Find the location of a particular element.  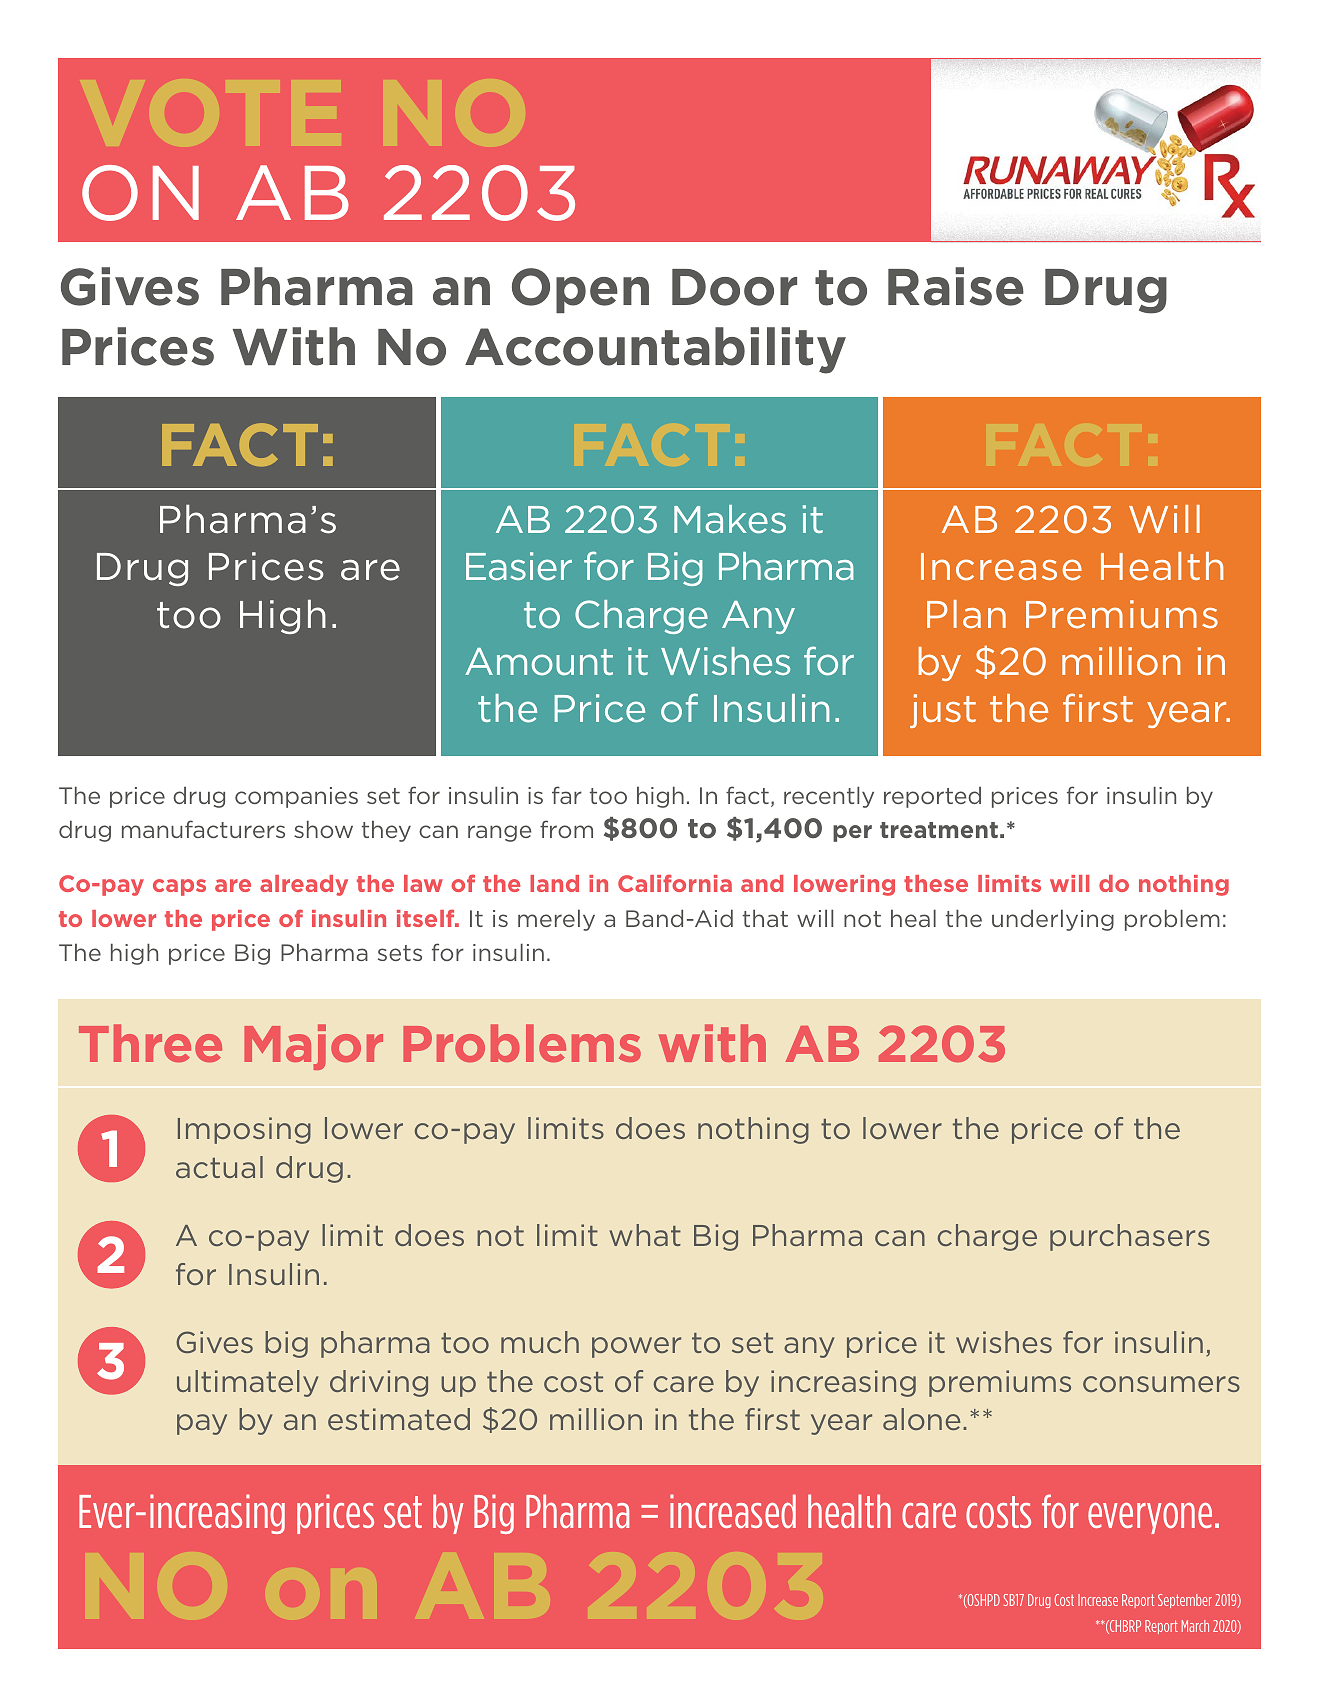

Plan is located at coordinates (966, 614).
